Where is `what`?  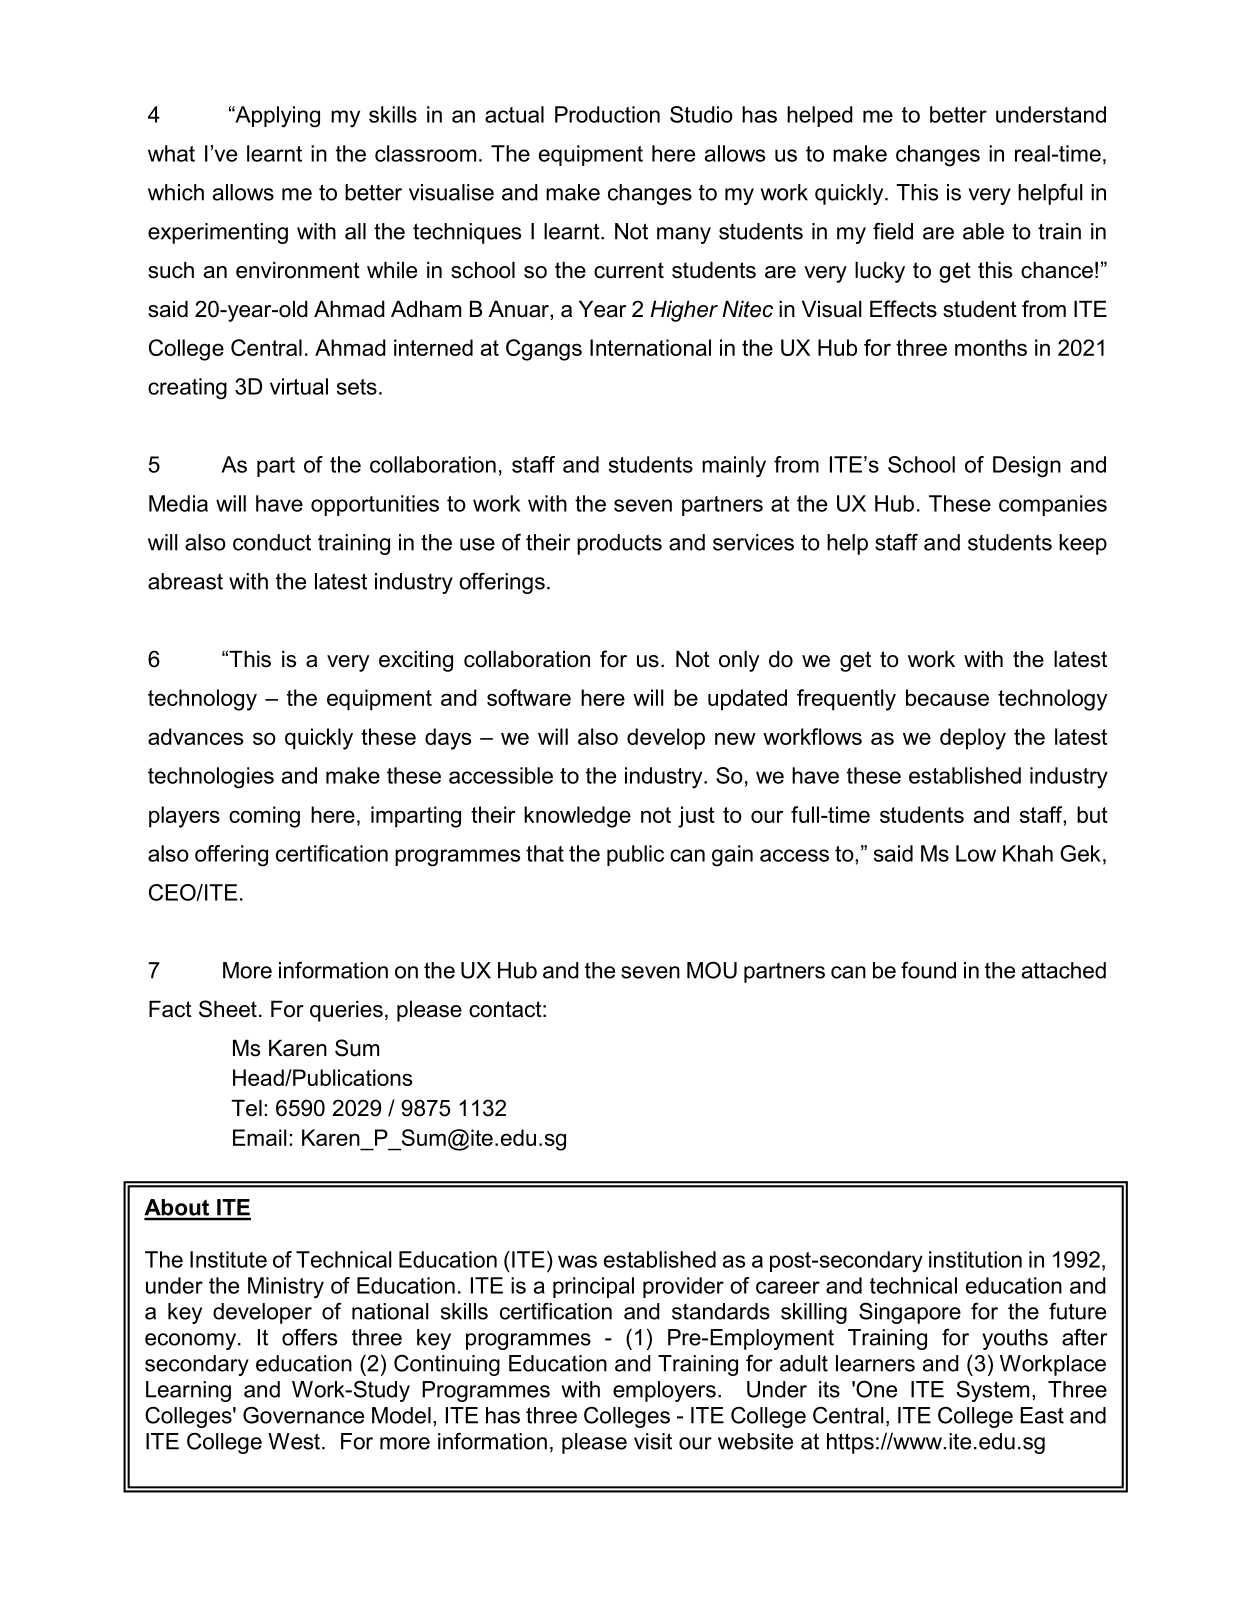 what is located at coordinates (171, 153).
